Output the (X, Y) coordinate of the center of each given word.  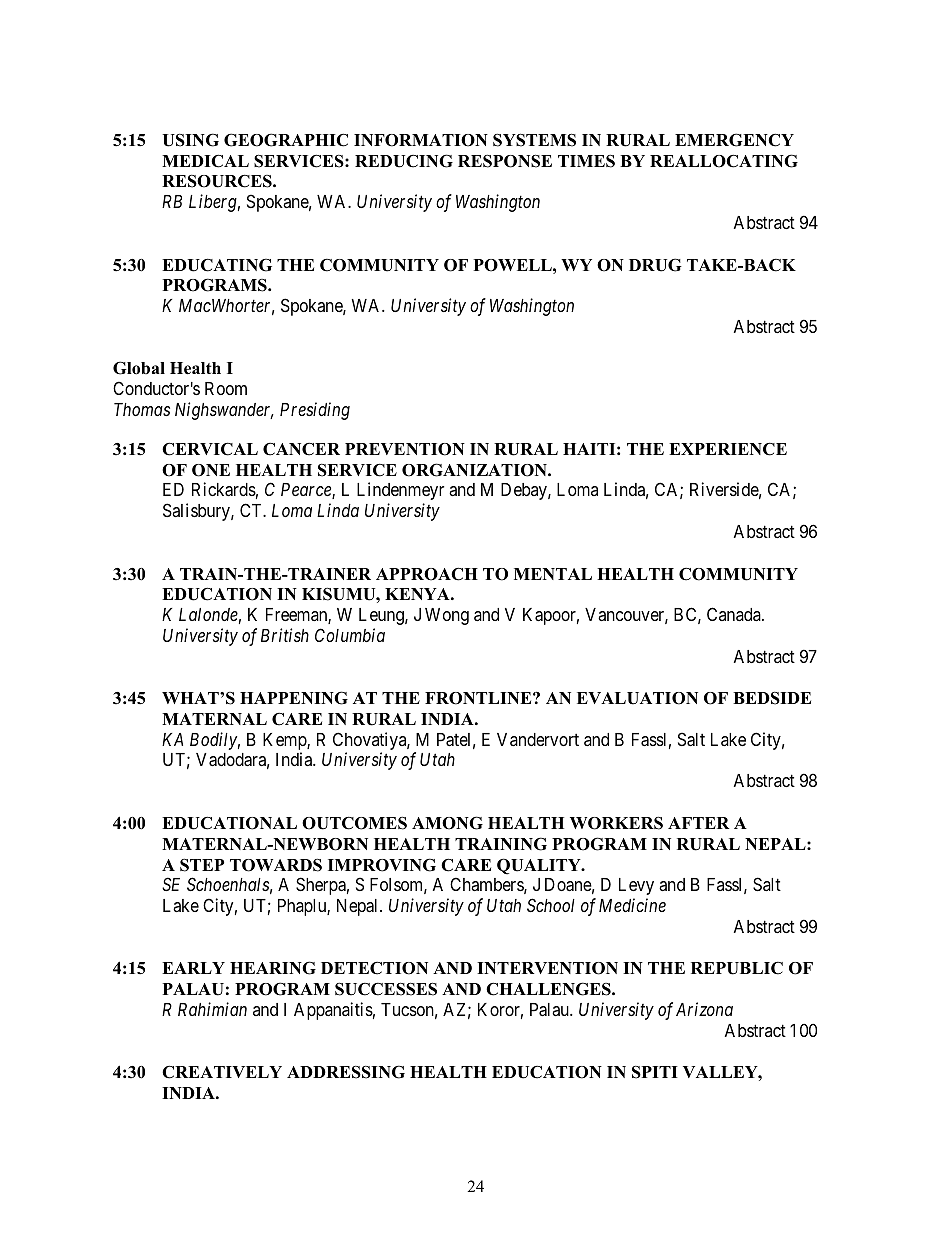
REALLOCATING (724, 161)
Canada (735, 614)
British (285, 635)
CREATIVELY (222, 1072)
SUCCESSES (386, 989)
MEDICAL (205, 161)
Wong (447, 616)
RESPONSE (505, 161)
